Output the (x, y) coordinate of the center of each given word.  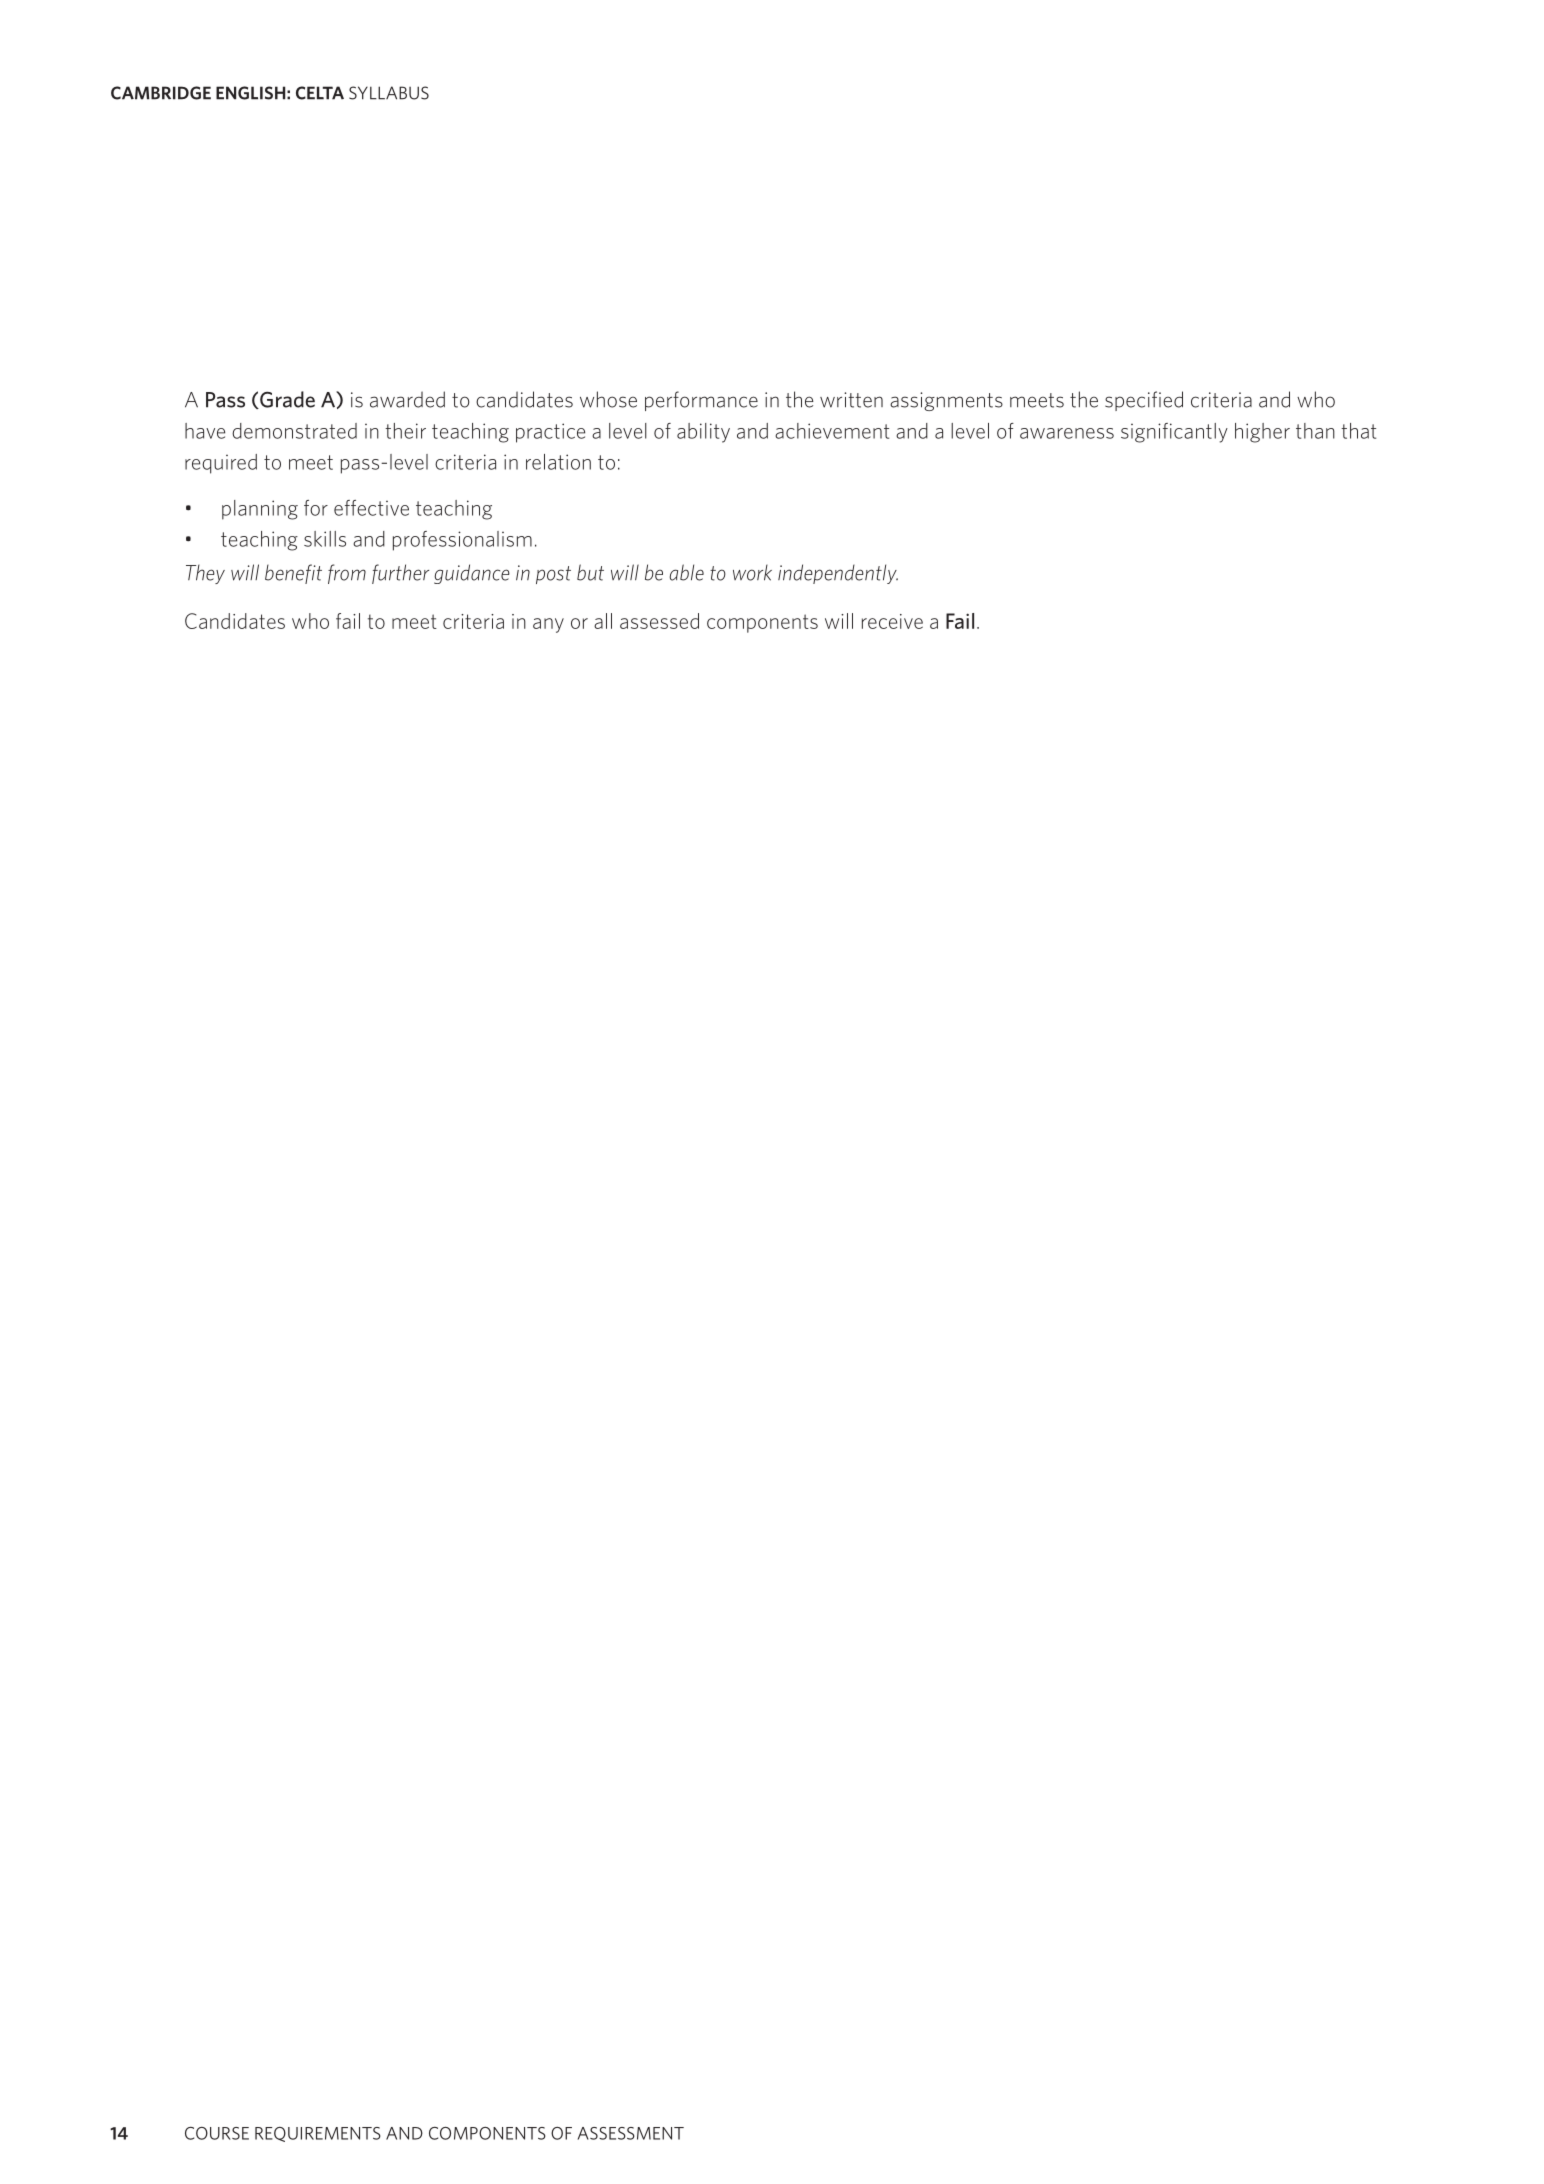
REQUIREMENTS (318, 2134)
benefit (293, 574)
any (548, 625)
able (686, 572)
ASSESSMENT (630, 2133)
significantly (1174, 433)
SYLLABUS (389, 93)
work (752, 573)
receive (892, 621)
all (603, 621)
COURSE (217, 2133)
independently (838, 574)
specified (1144, 401)
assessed (659, 621)
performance (701, 401)
